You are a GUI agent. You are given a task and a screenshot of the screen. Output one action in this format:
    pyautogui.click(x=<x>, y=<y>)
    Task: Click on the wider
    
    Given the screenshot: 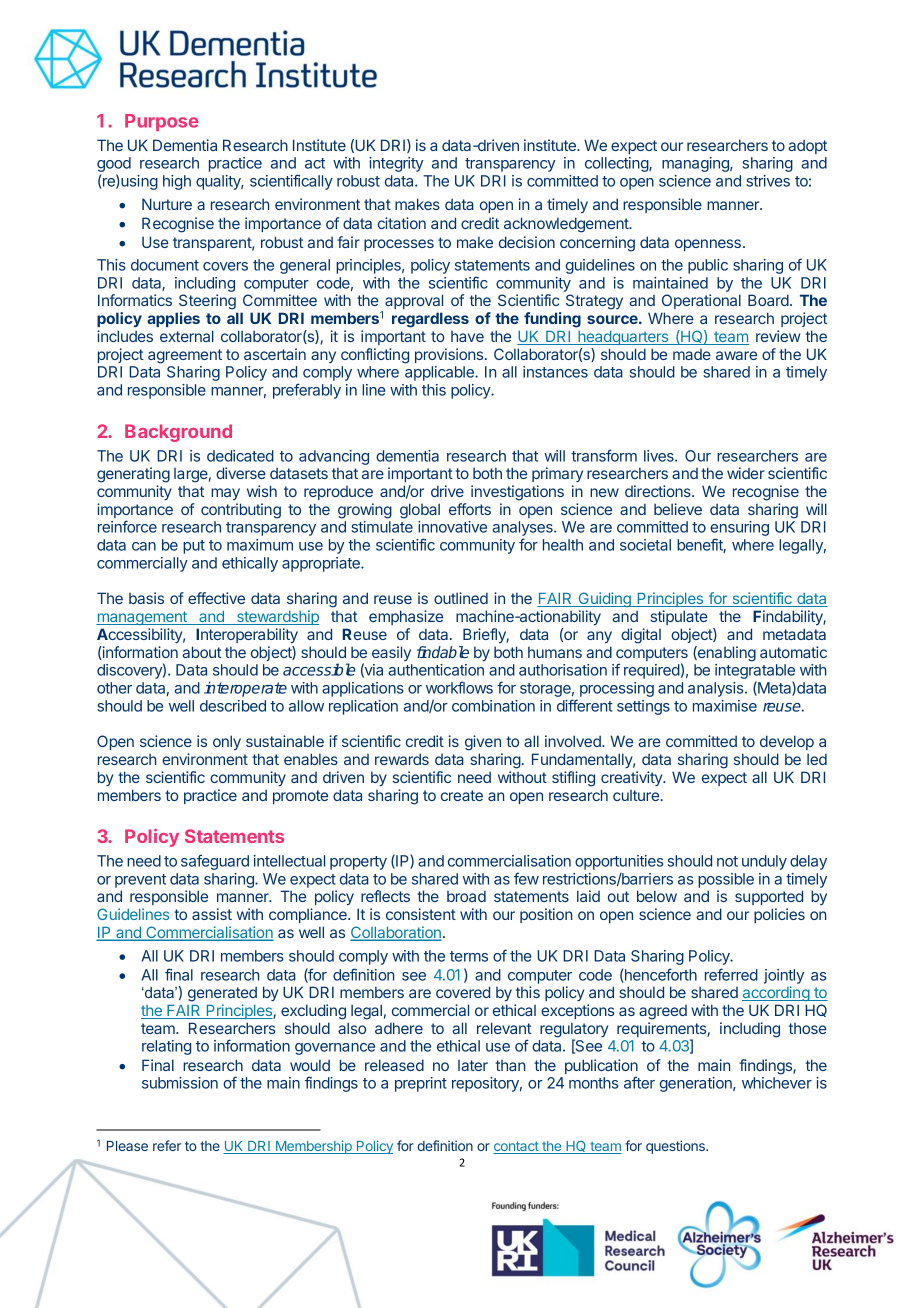 What is the action you would take?
    pyautogui.click(x=746, y=473)
